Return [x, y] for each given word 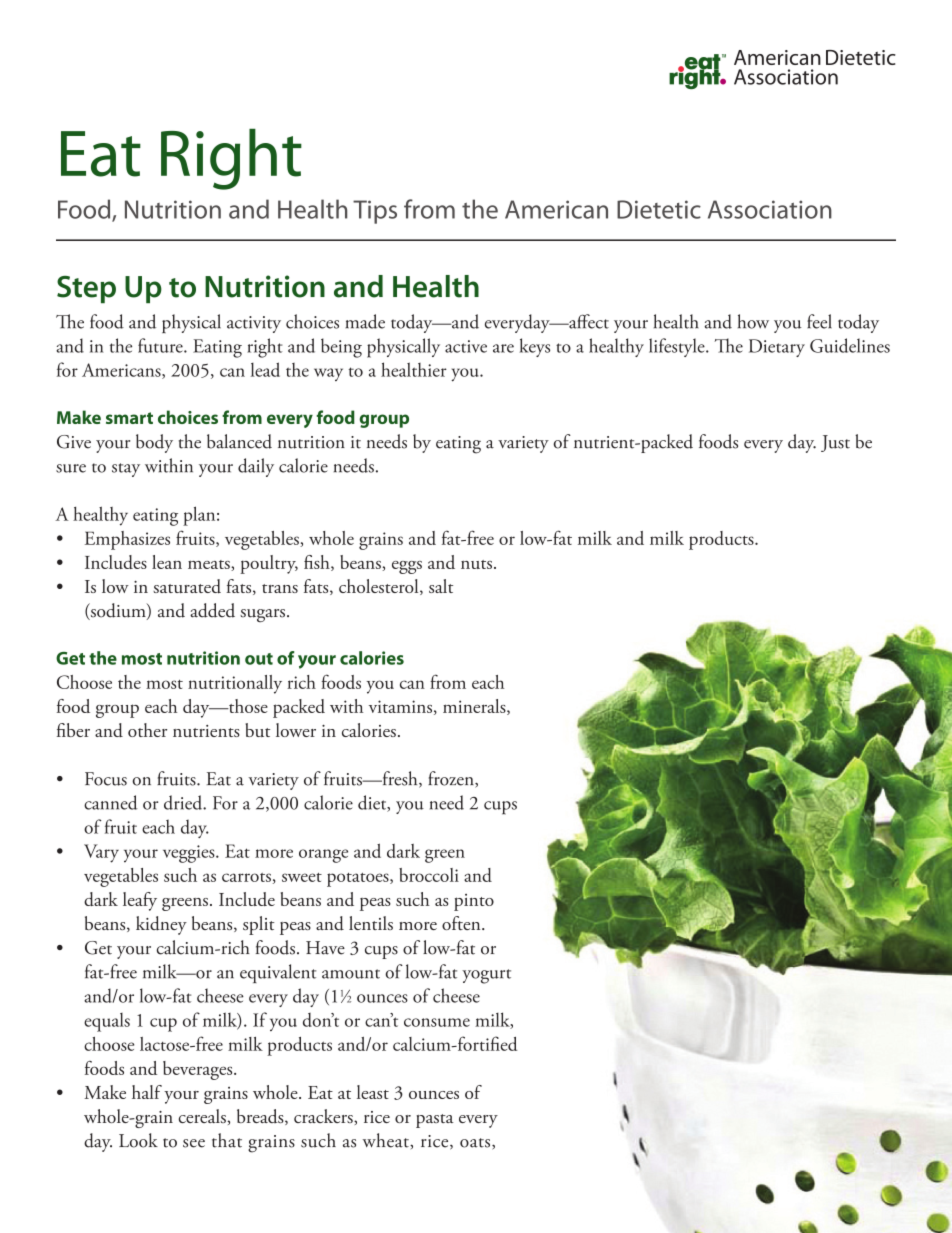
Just [835, 443]
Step [86, 289]
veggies [190, 854]
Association [770, 209]
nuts [476, 564]
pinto [474, 902]
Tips [375, 212]
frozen [452, 779]
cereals [203, 1116]
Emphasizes [127, 540]
